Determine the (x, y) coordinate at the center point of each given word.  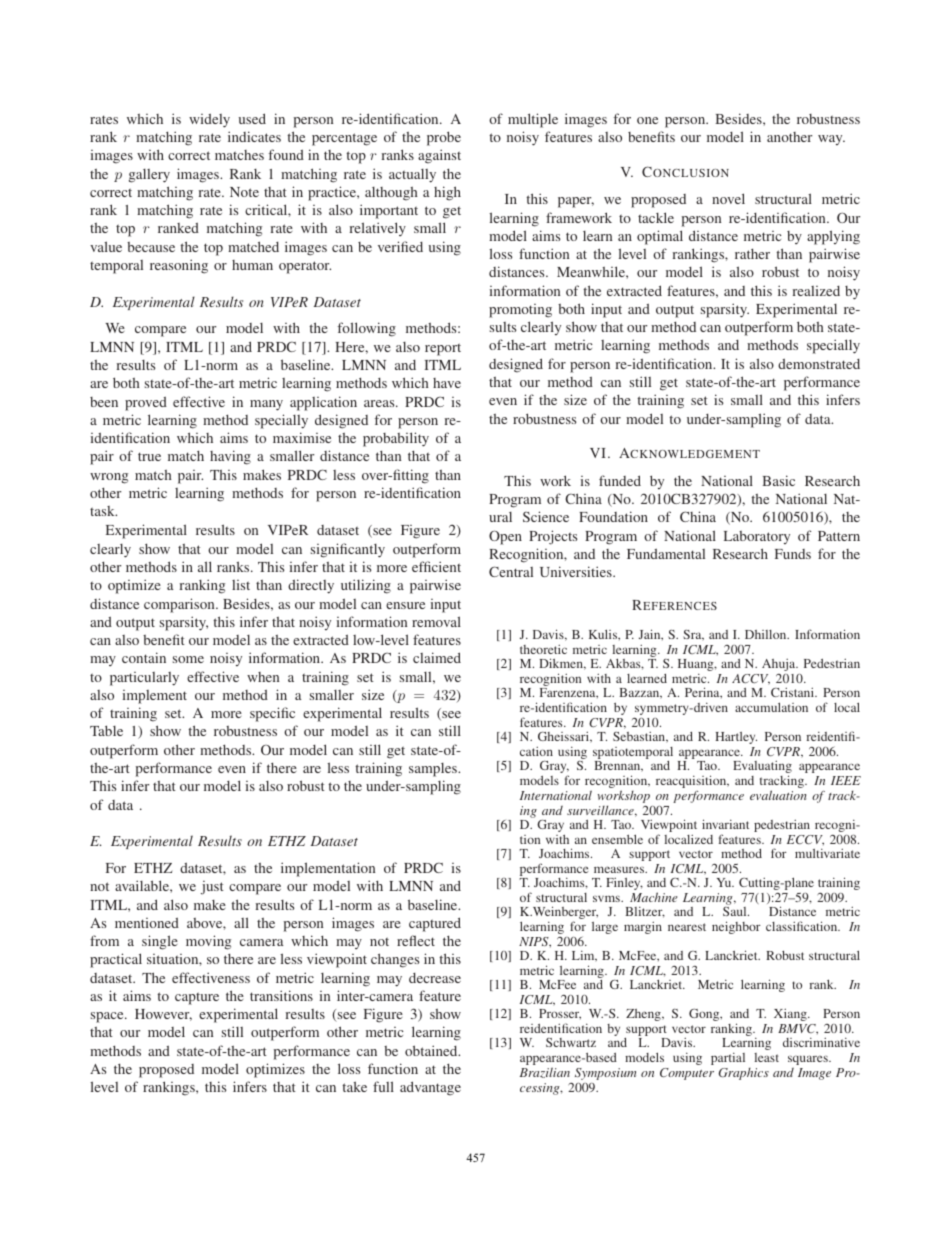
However (163, 1015)
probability (396, 439)
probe (444, 138)
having (230, 457)
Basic (778, 480)
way (831, 140)
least (766, 1057)
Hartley (736, 738)
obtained (432, 1050)
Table (106, 730)
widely (209, 121)
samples (434, 770)
